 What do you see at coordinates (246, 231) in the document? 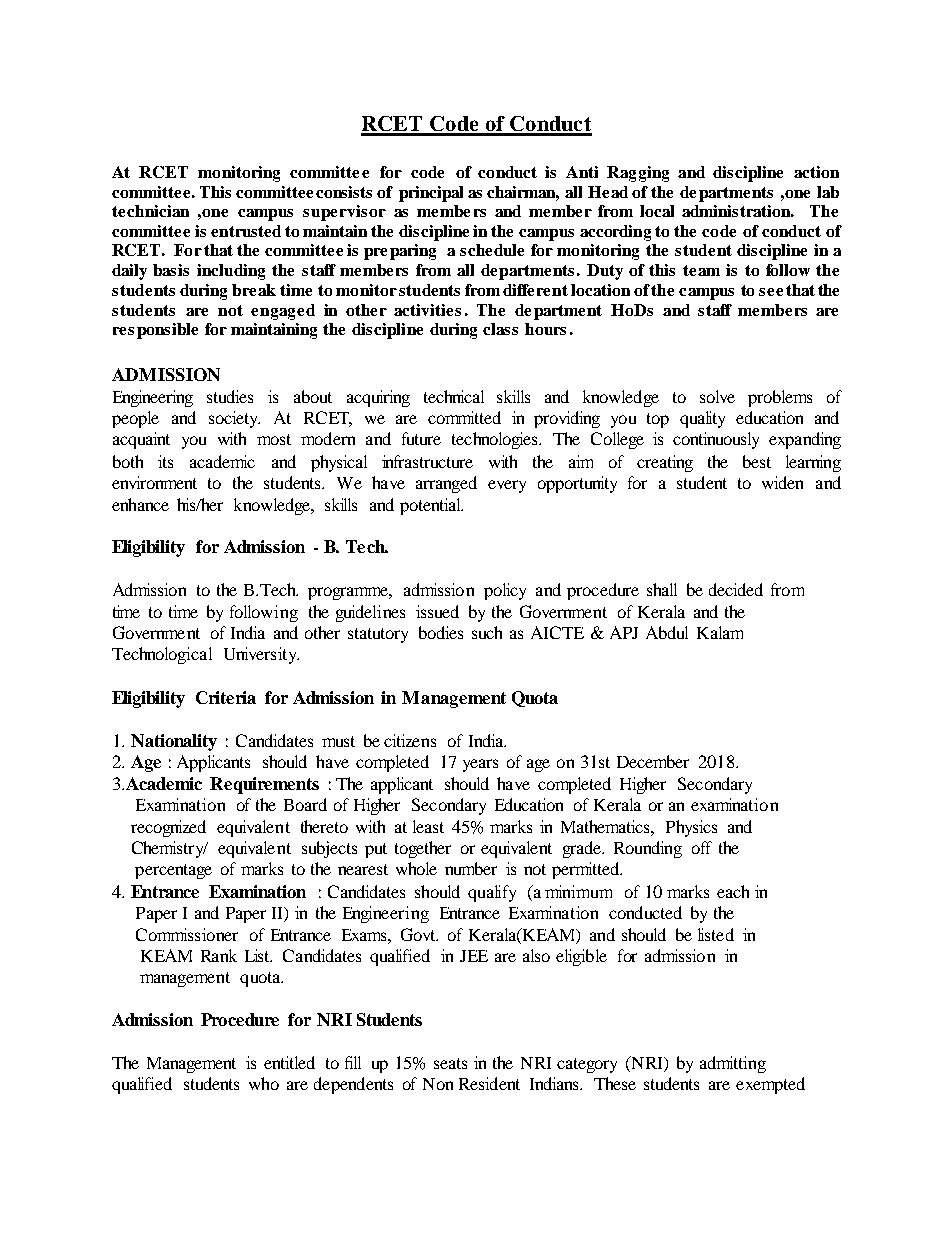
I see `entrusted` at bounding box center [246, 231].
